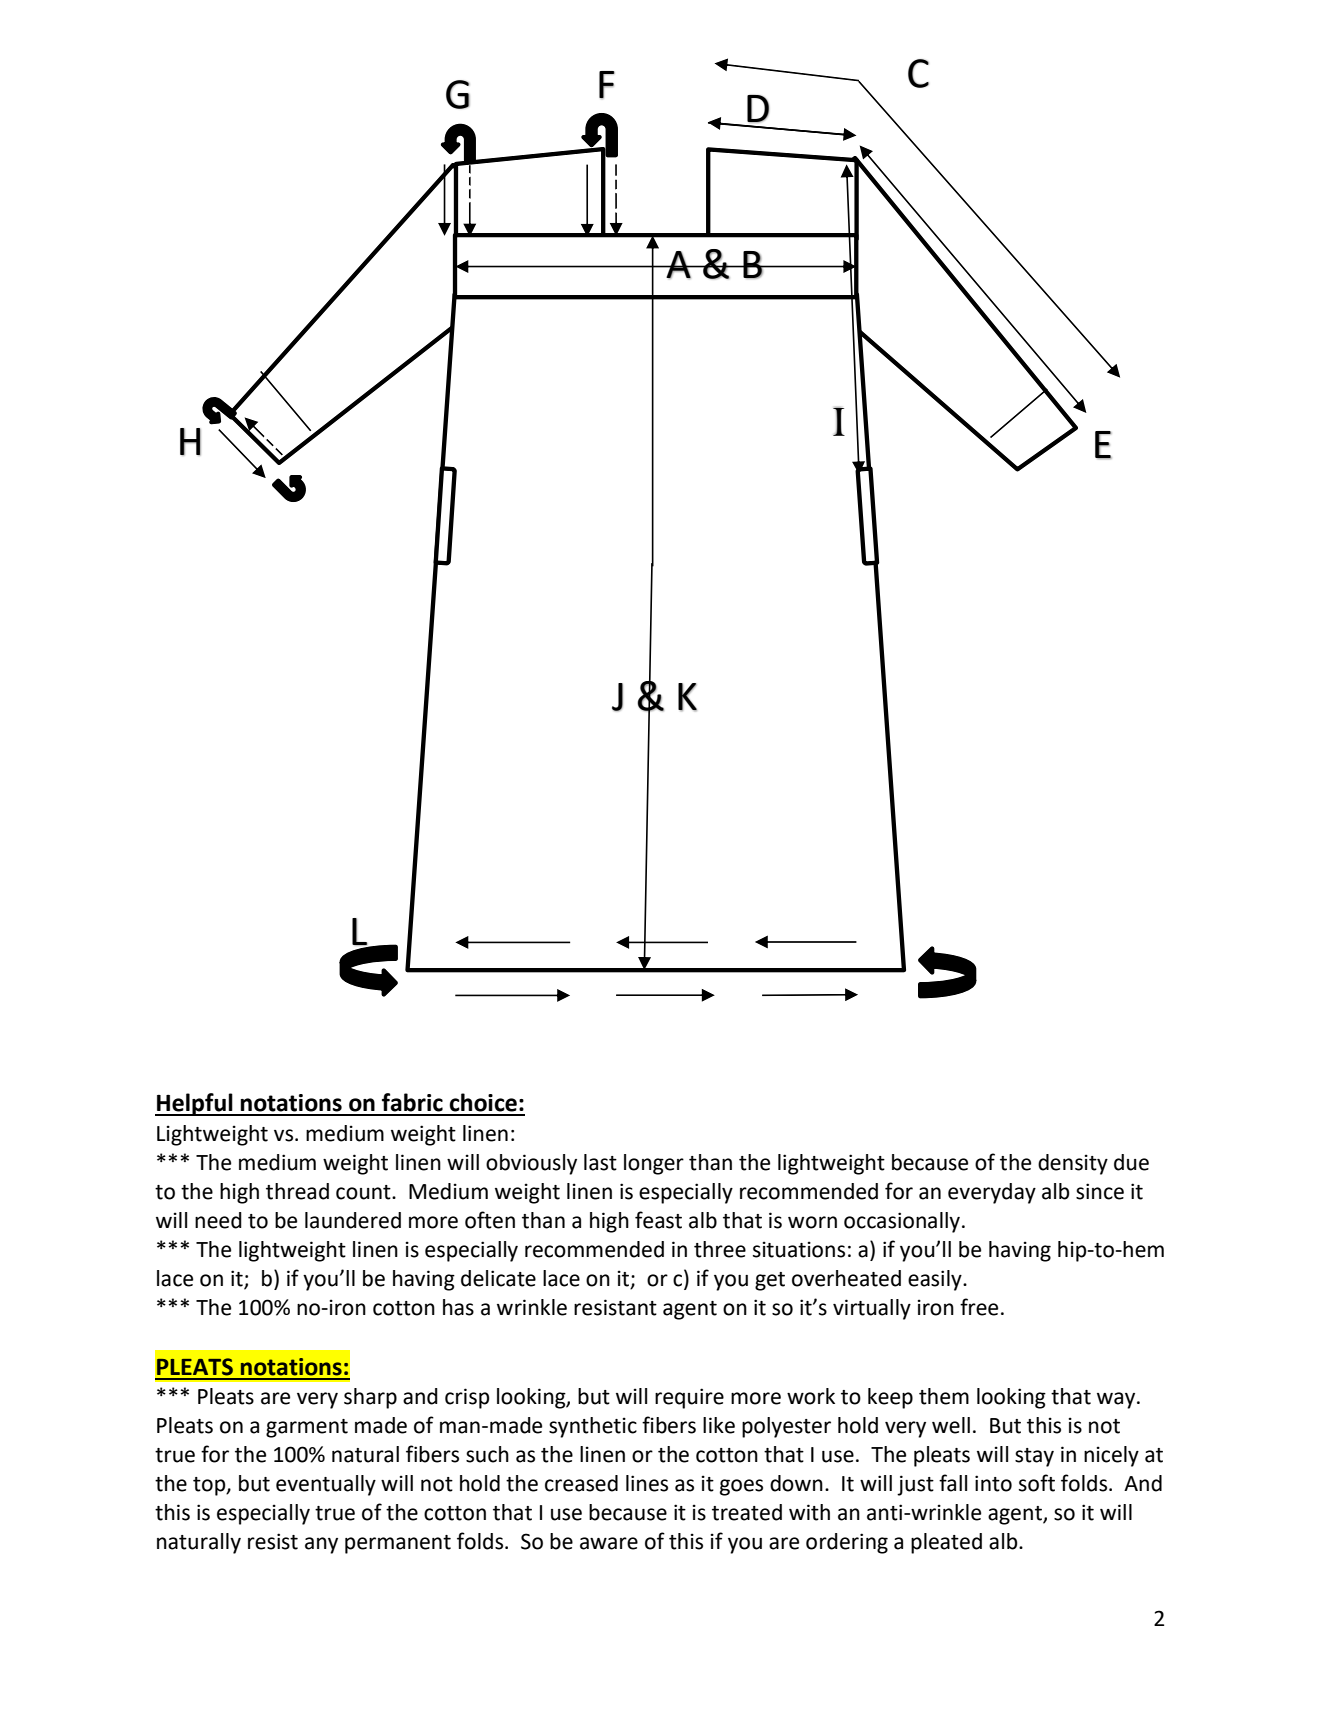  Describe the element at coordinates (689, 1398) in the image. I see `require` at that location.
